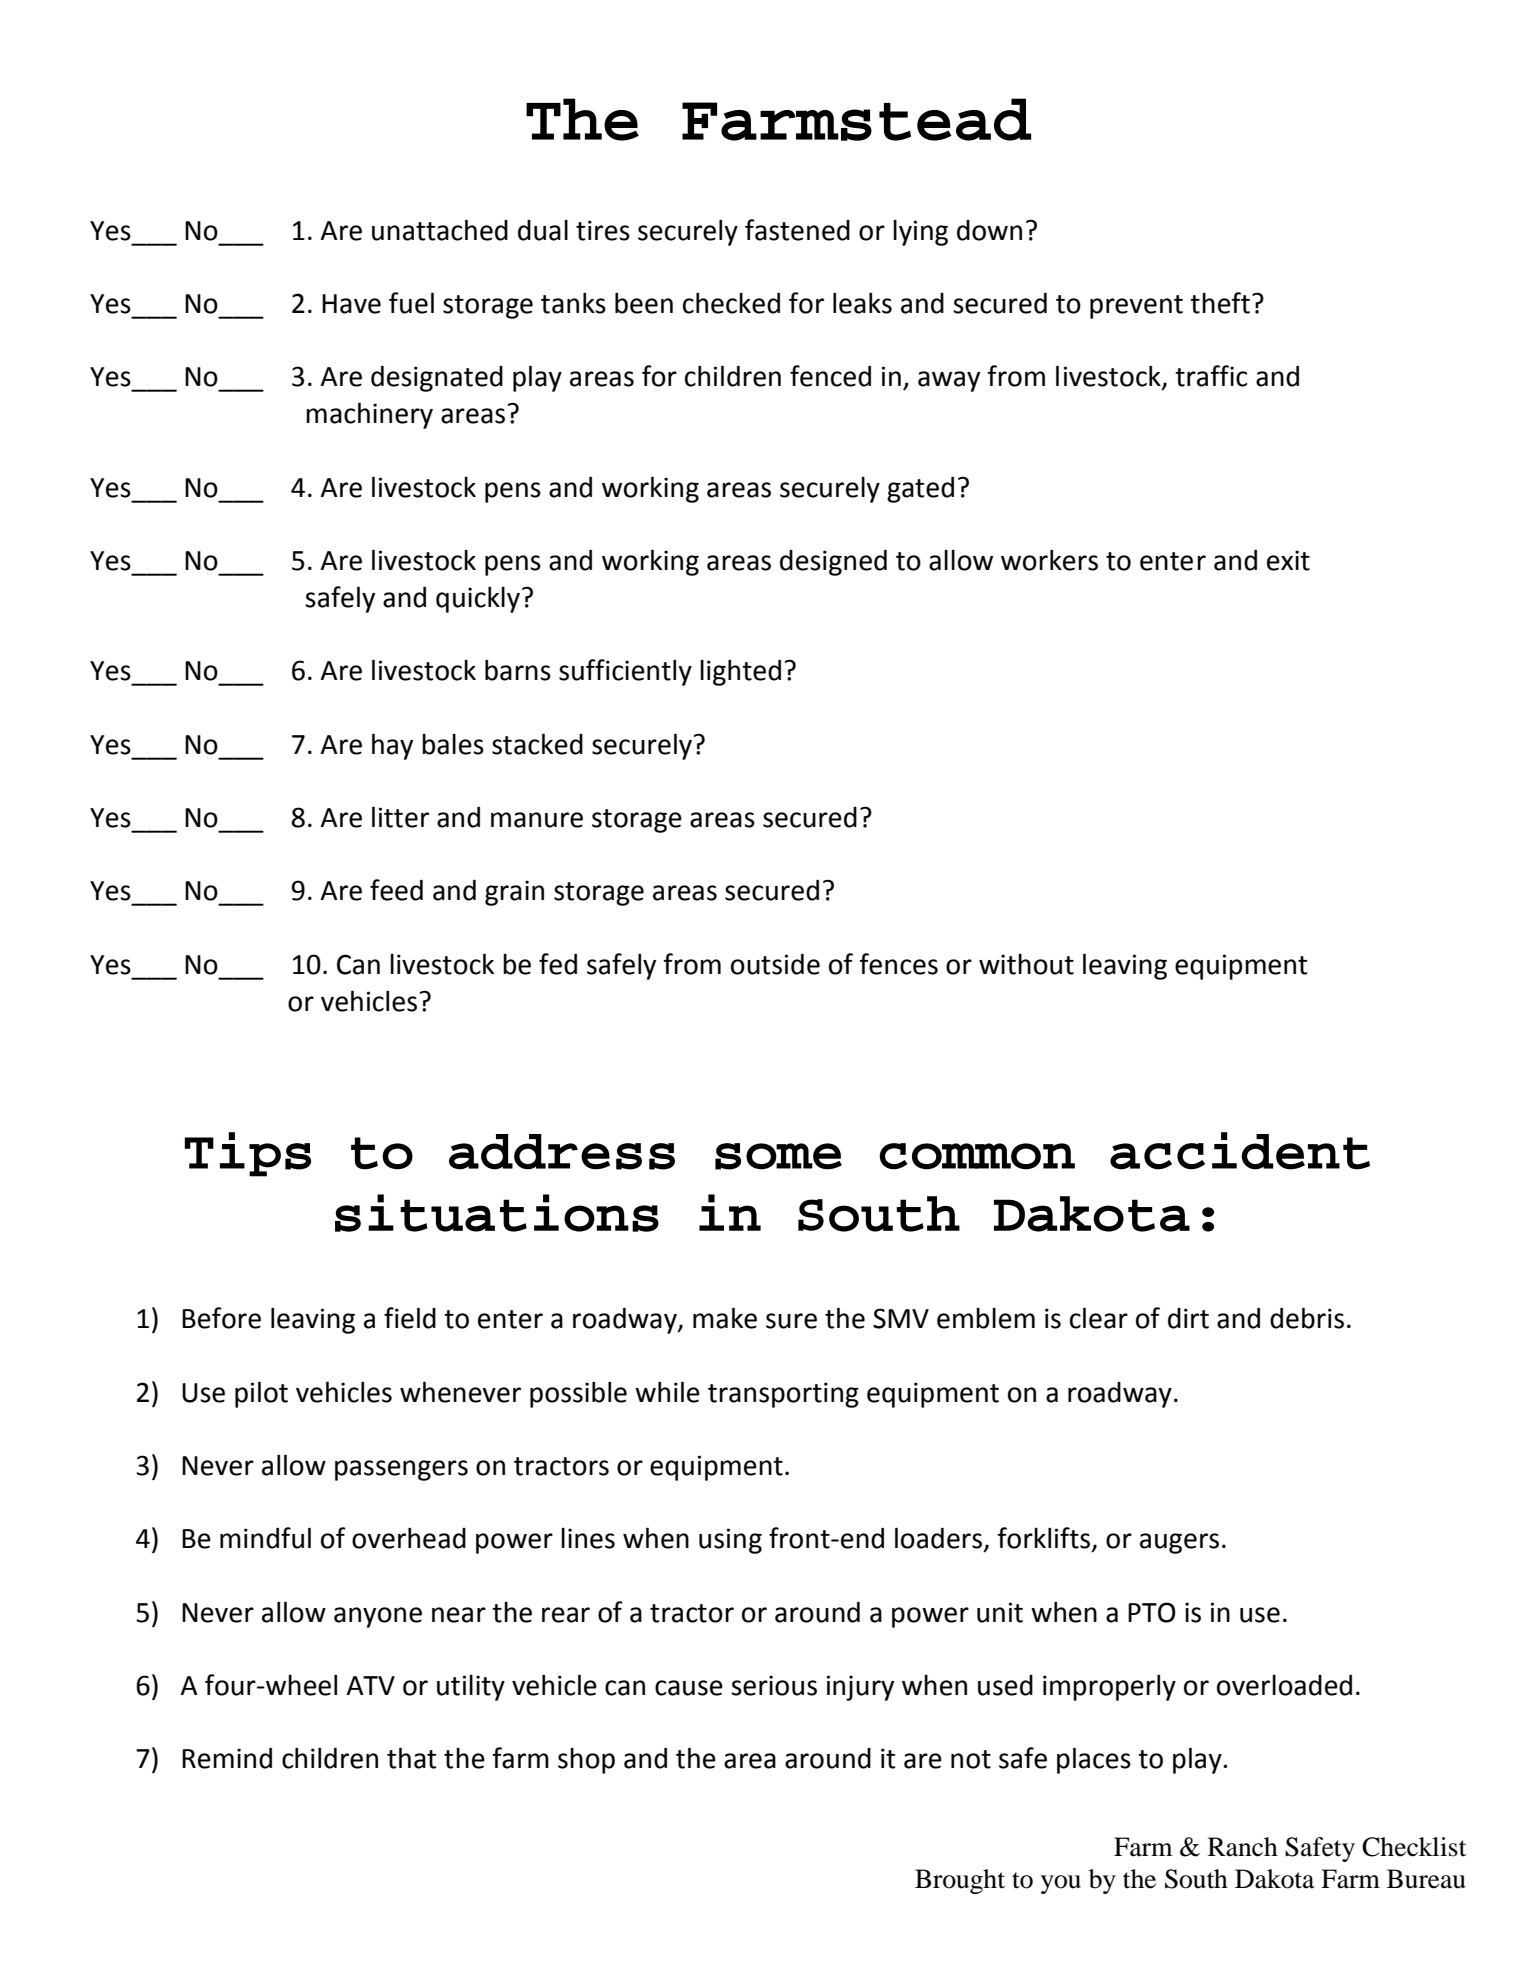 Image resolution: width=1534 pixels, height=1985 pixels. Describe the element at coordinates (351, 304) in the image. I see `Have` at that location.
